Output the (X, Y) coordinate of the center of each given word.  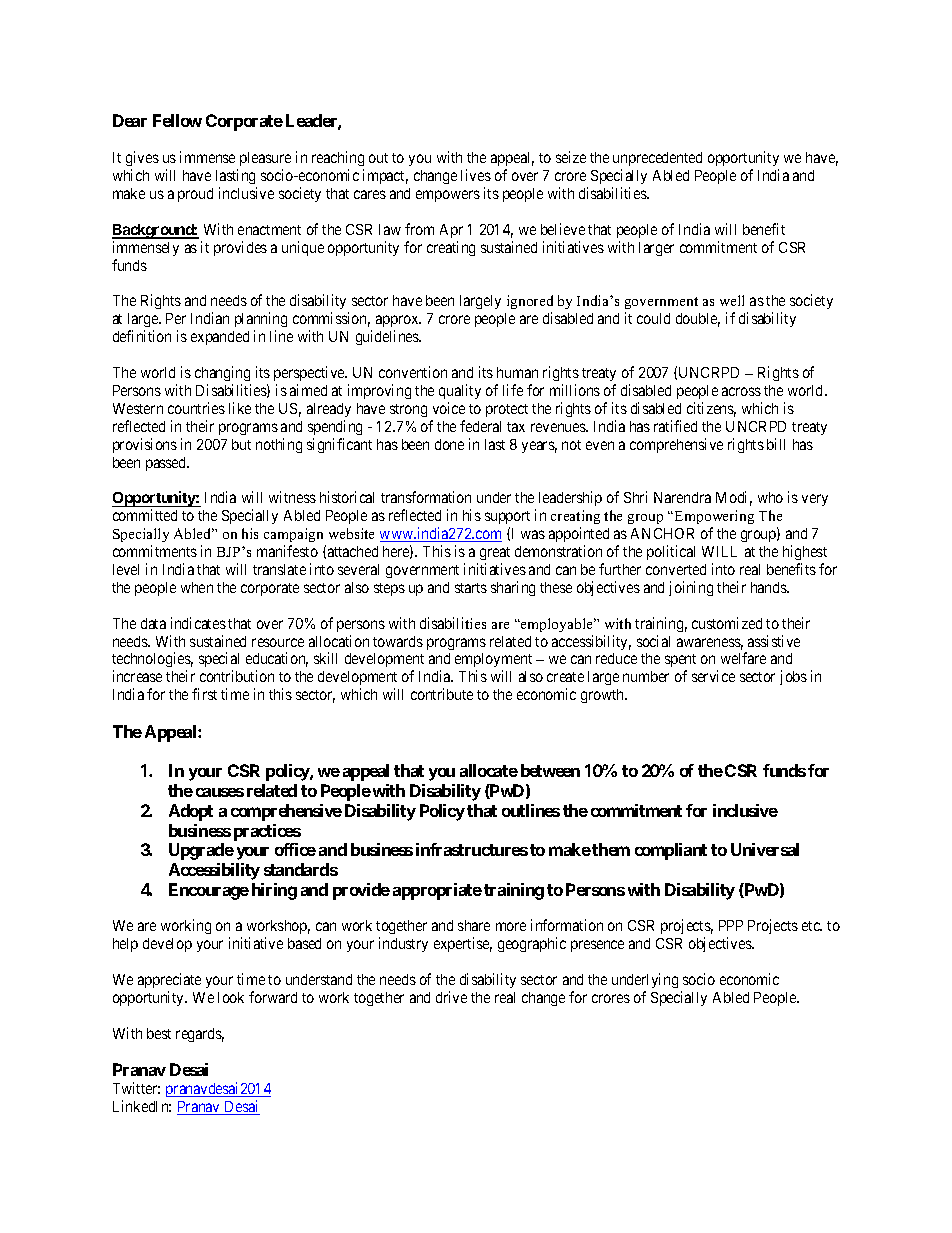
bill (776, 444)
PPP (731, 925)
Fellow (177, 120)
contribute (442, 694)
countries (196, 408)
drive (451, 997)
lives (476, 175)
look (231, 997)
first (204, 694)
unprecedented (657, 161)
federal (480, 426)
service (713, 676)
